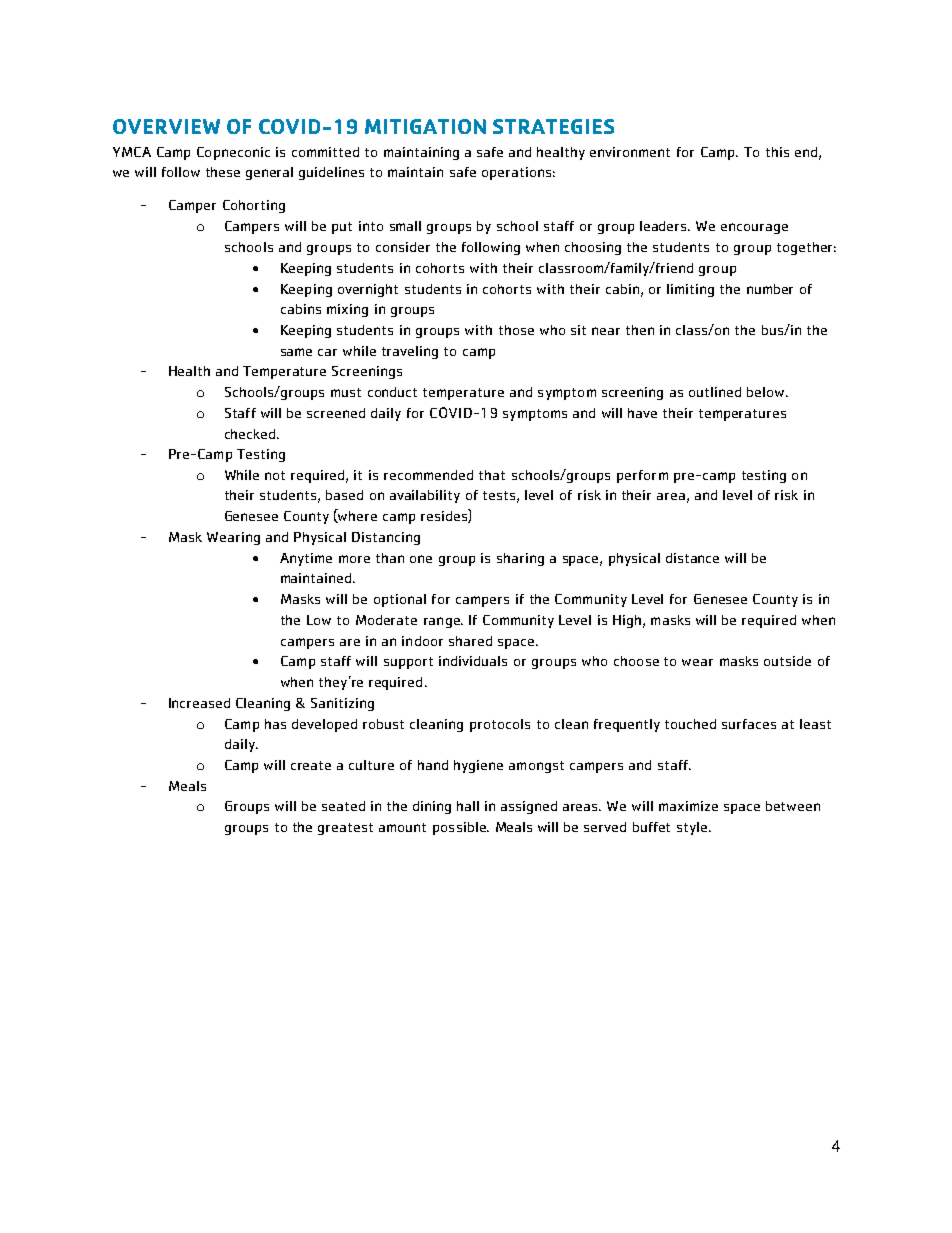 The image size is (952, 1233). What do you see at coordinates (715, 392) in the page?
I see `outlined` at bounding box center [715, 392].
